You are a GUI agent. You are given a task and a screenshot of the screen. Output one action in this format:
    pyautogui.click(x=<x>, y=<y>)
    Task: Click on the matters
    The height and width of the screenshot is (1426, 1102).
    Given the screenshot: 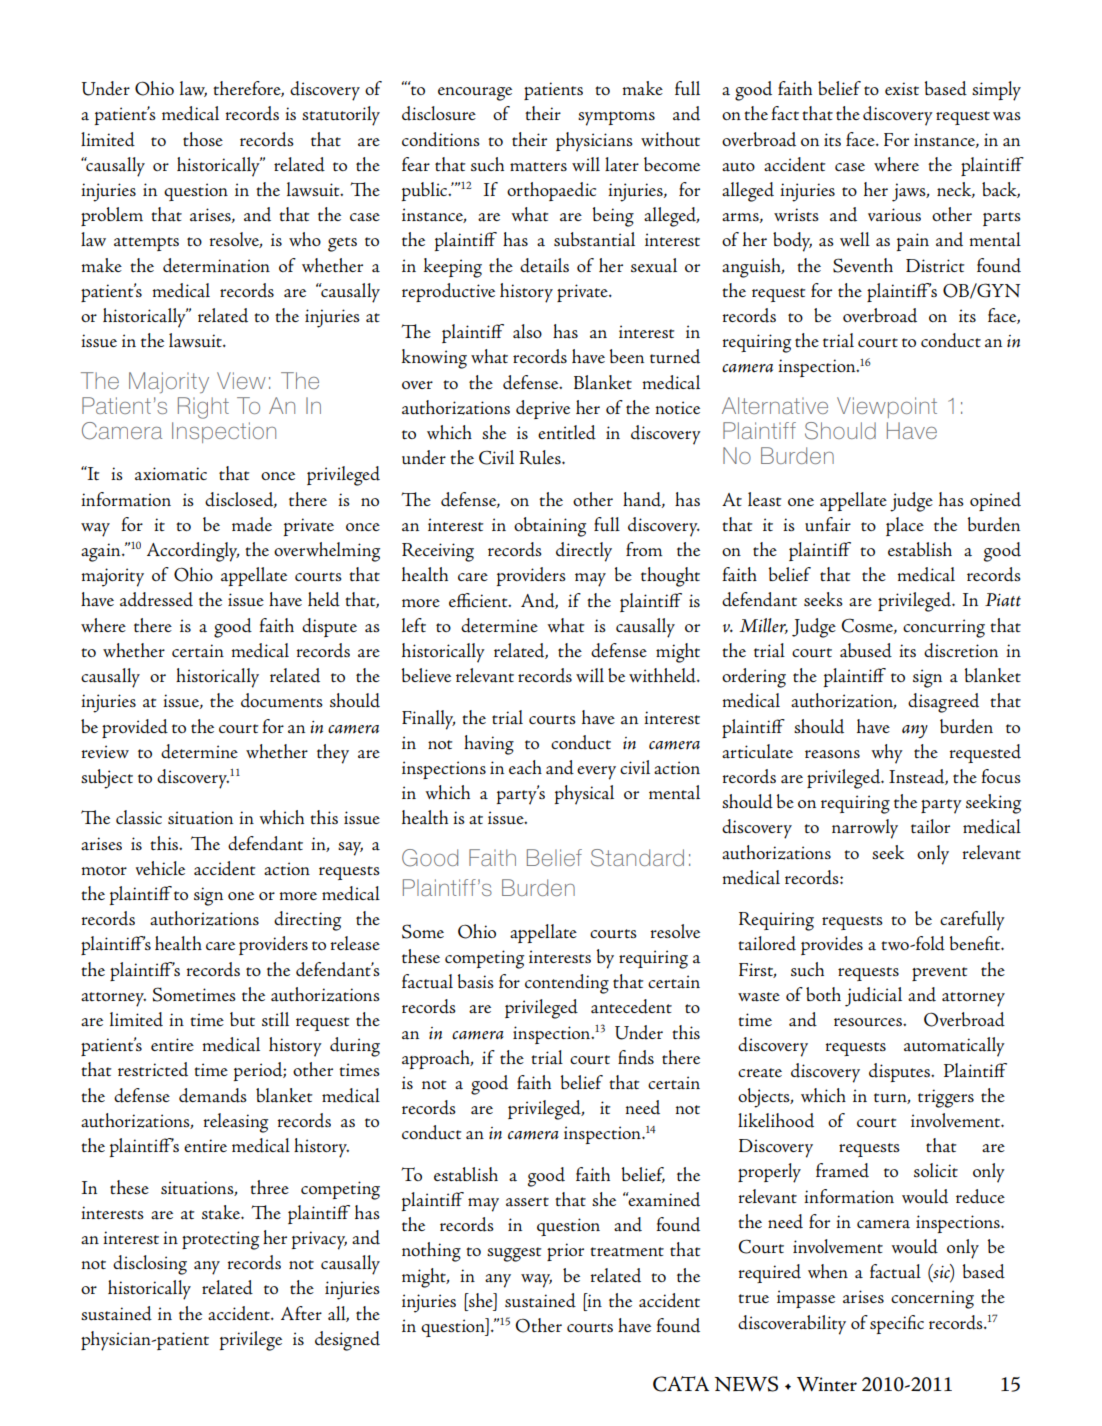 What is the action you would take?
    pyautogui.click(x=538, y=167)
